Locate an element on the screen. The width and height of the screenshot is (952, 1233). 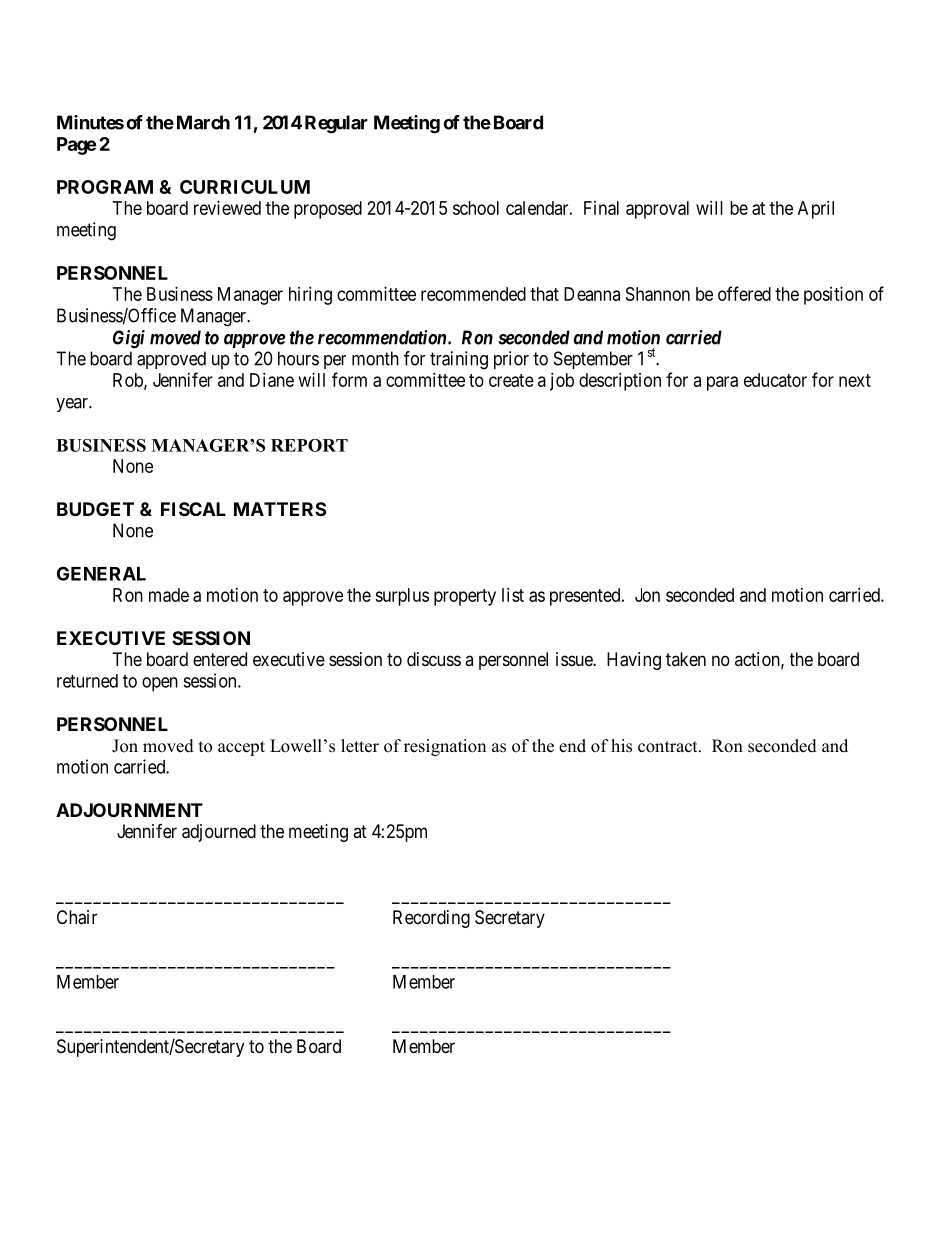
entered is located at coordinates (220, 659).
